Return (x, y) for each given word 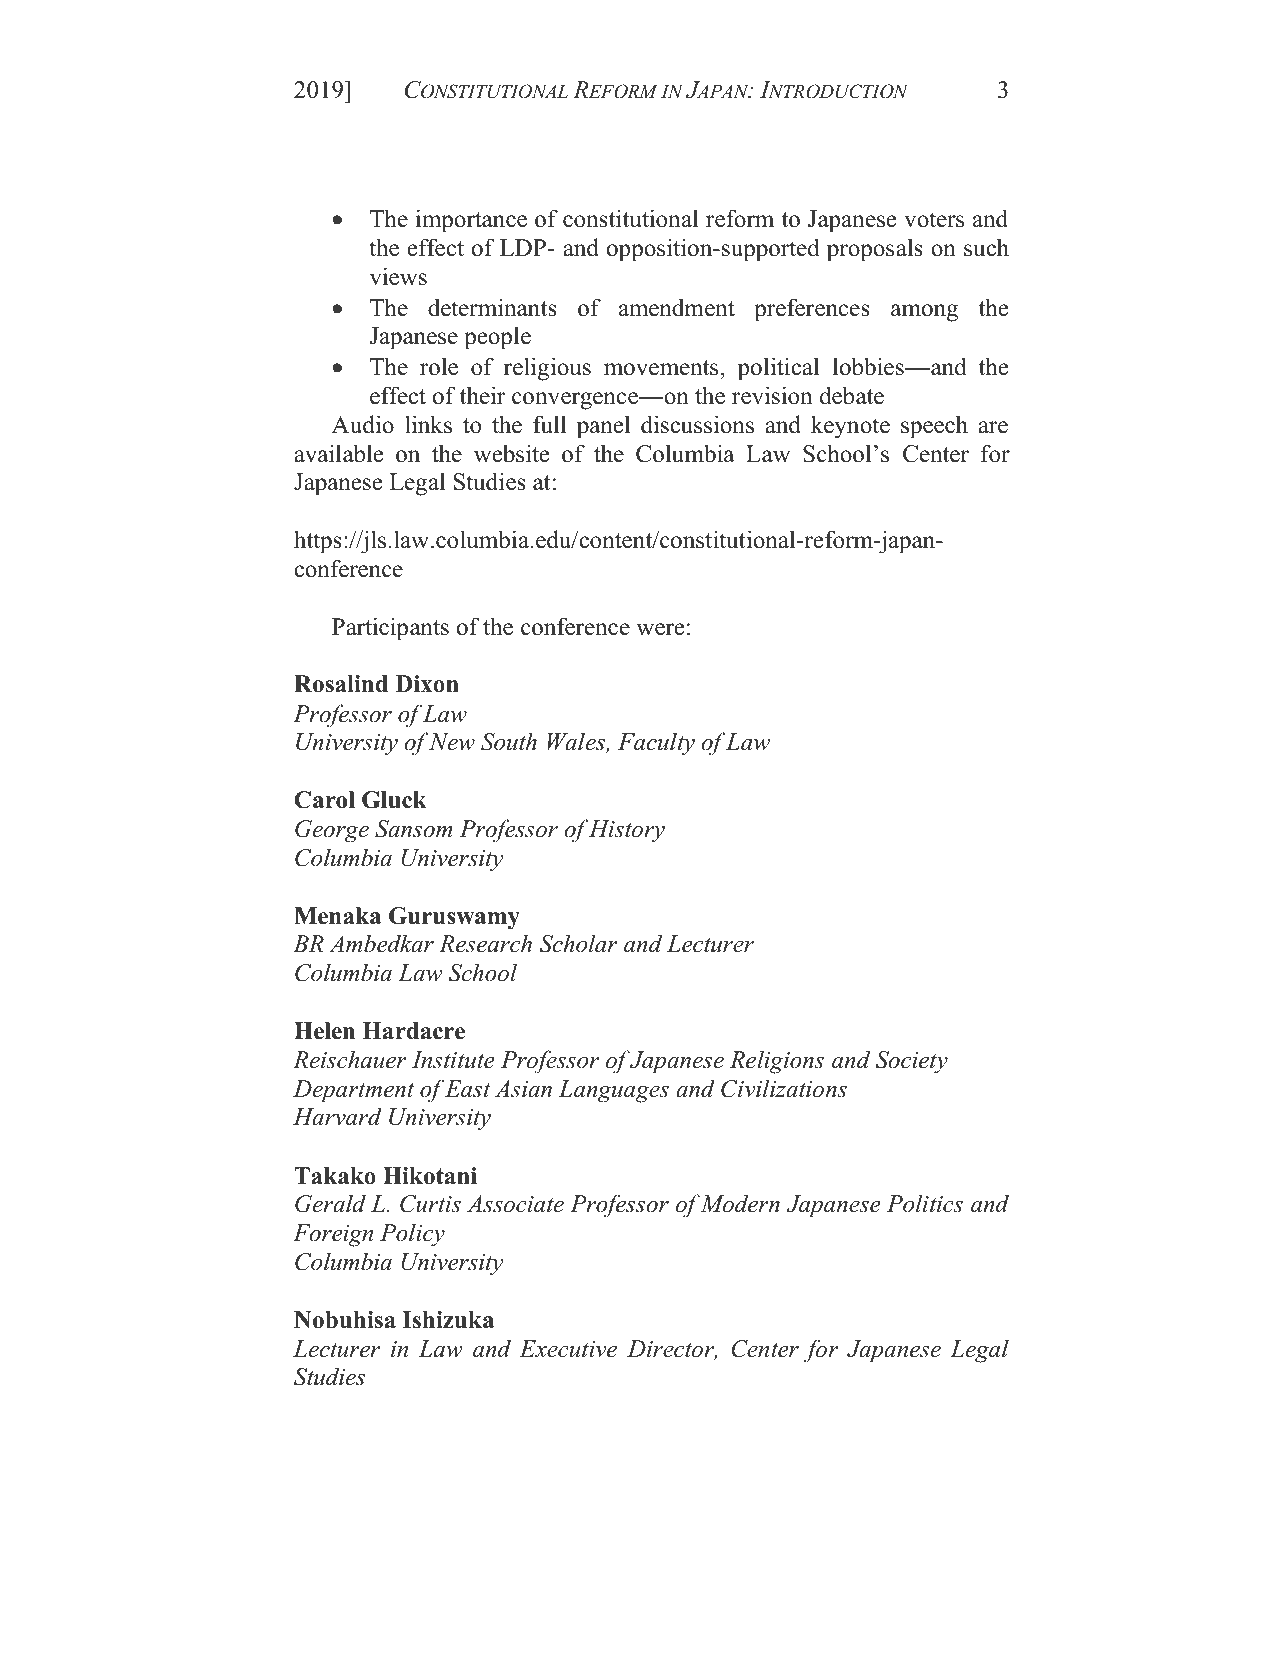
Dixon (427, 684)
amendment (677, 307)
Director (672, 1350)
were (660, 629)
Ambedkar (381, 943)
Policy (412, 1235)
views (398, 276)
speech (934, 427)
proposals (875, 250)
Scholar (579, 943)
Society (912, 1062)
